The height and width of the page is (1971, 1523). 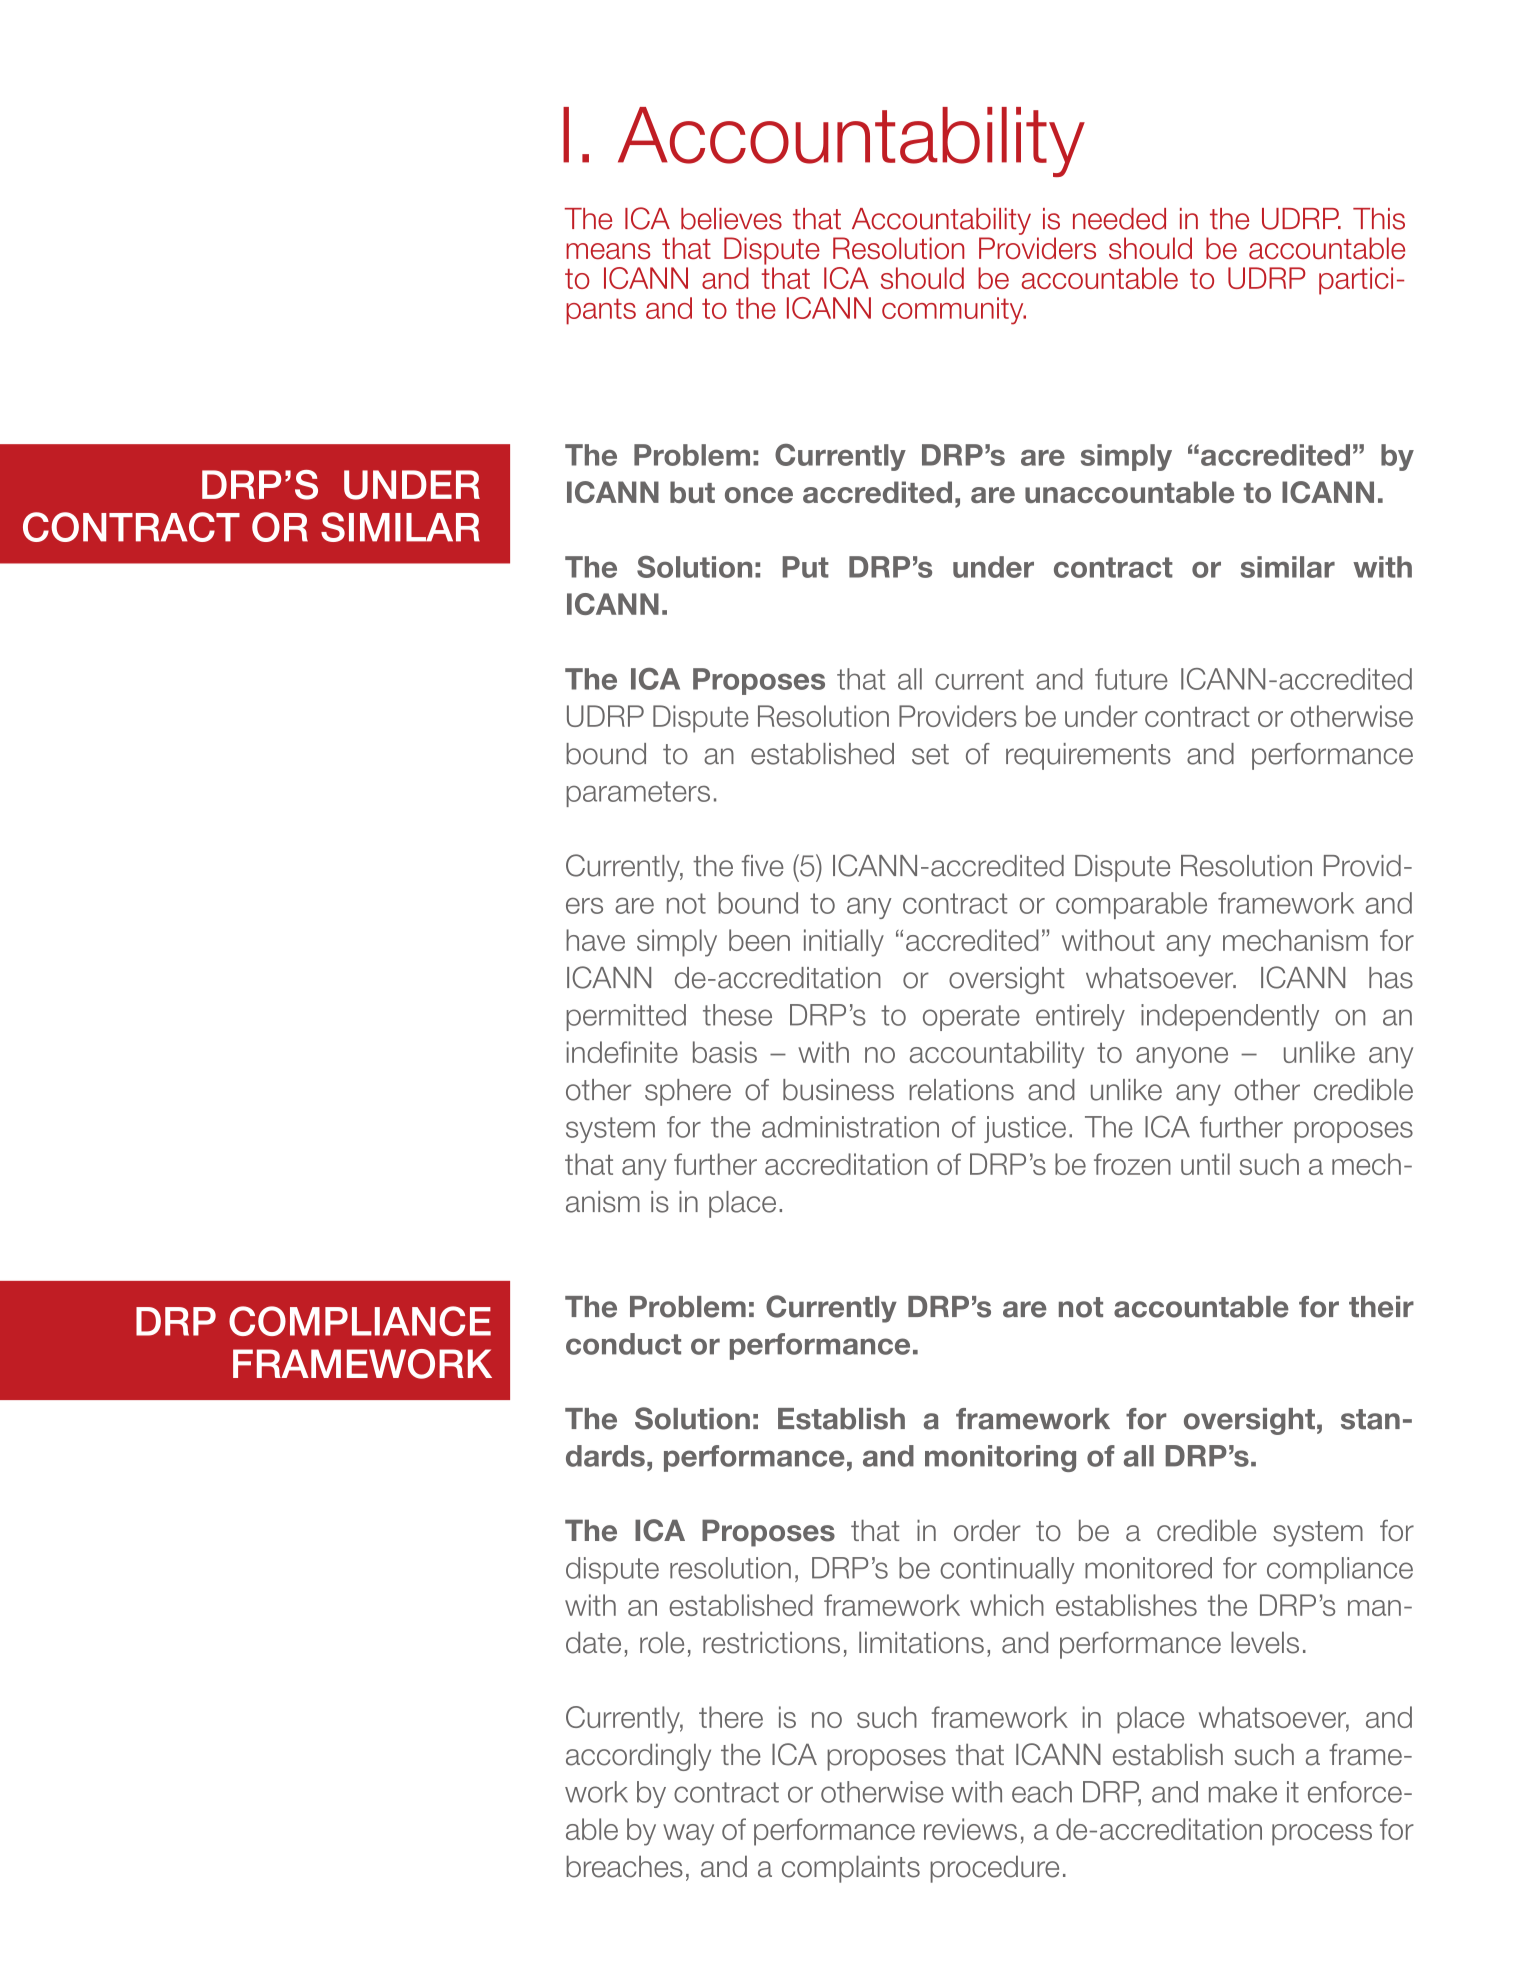 I want to click on future, so click(x=1131, y=679).
